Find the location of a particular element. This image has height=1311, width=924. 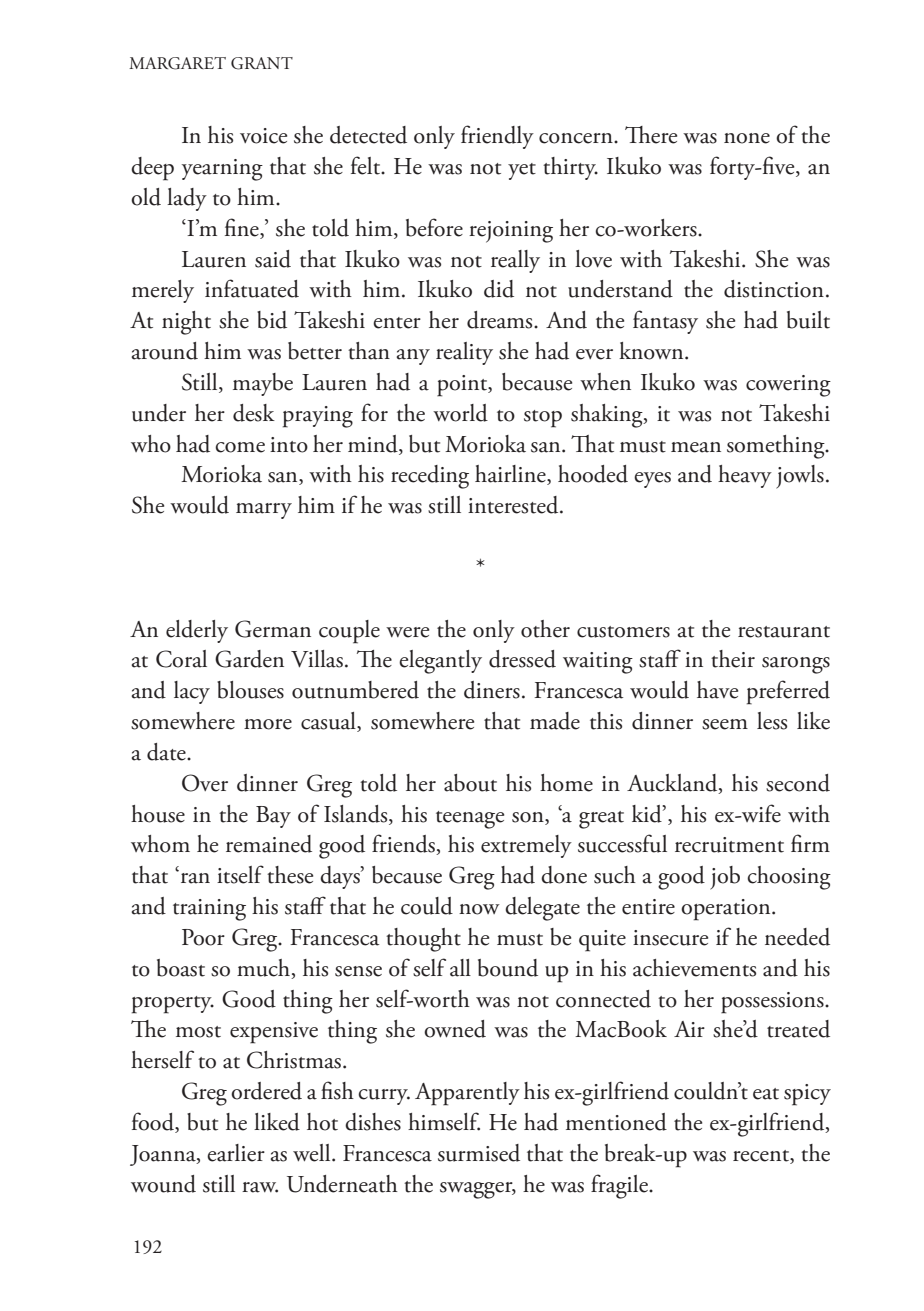

elderly is located at coordinates (197, 631).
